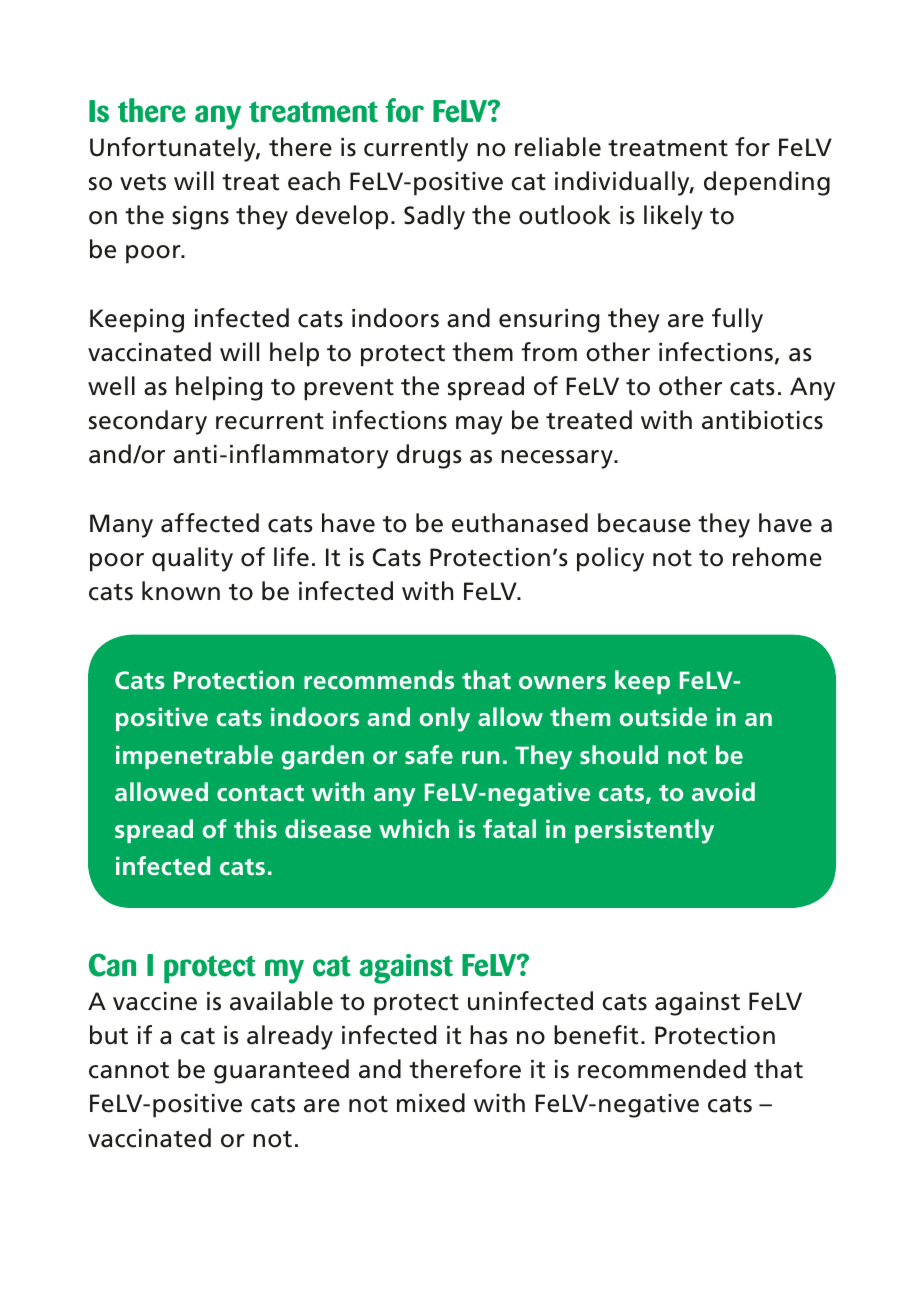 This page has height=1303, width=924. What do you see at coordinates (129, 1070) in the page?
I see `cannot` at bounding box center [129, 1070].
